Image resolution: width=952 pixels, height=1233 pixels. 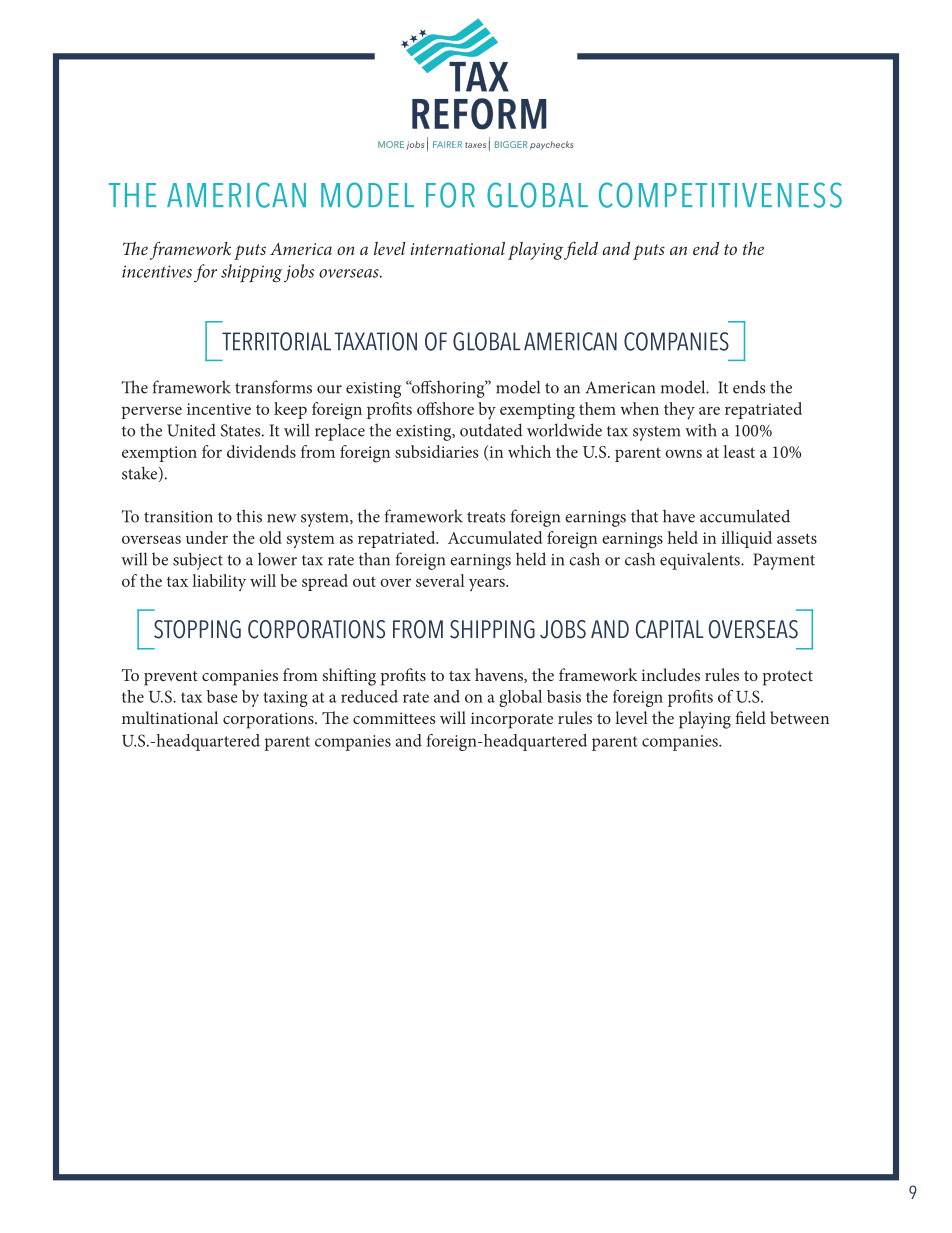 I want to click on base, so click(x=222, y=696).
